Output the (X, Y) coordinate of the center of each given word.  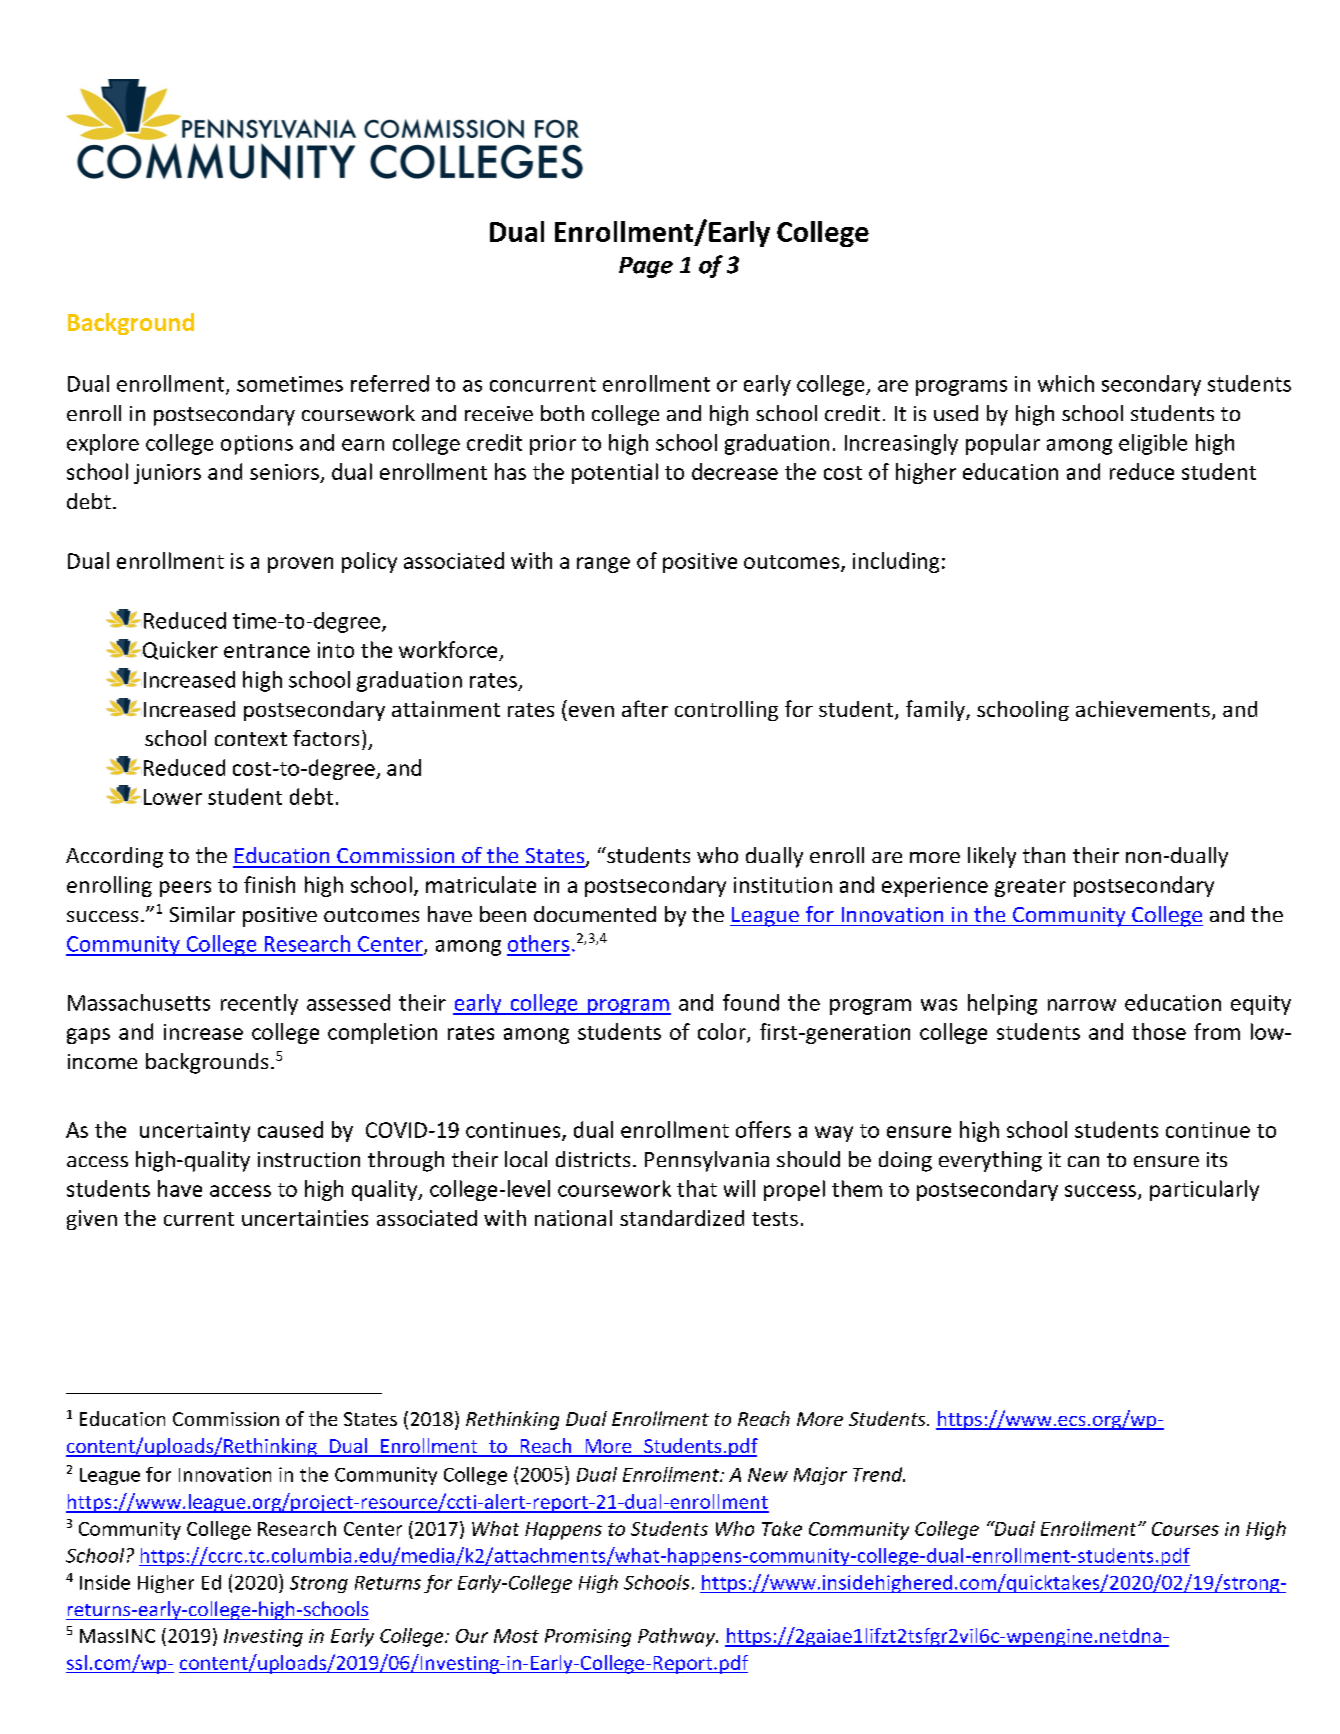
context (251, 739)
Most (516, 1636)
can (1083, 1161)
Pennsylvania (707, 1161)
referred (390, 383)
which (1066, 383)
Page (646, 267)
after (645, 708)
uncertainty (195, 1132)
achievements (1143, 709)
